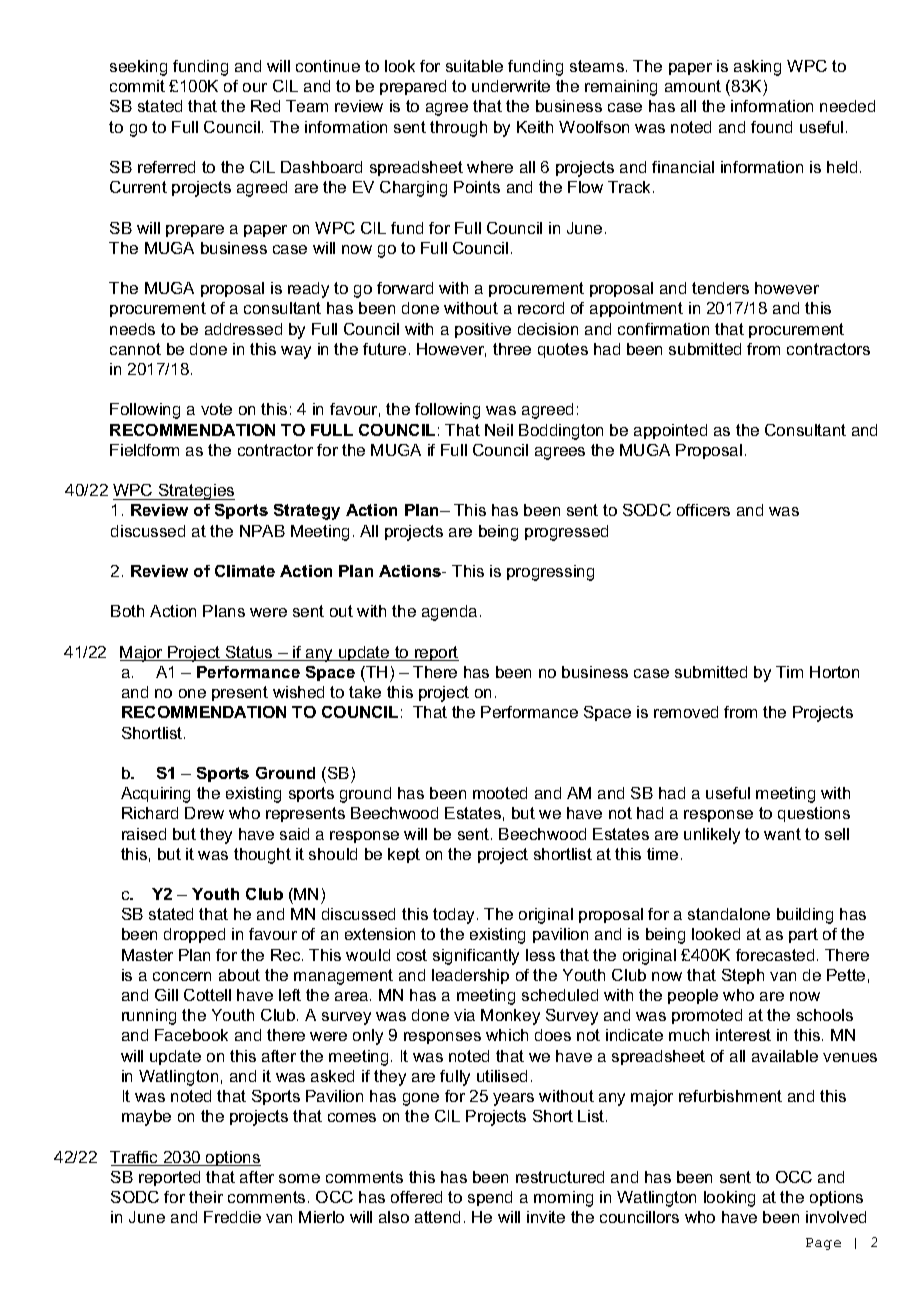 The height and width of the page is (1308, 924). Describe the element at coordinates (511, 86) in the page. I see `underwrite` at that location.
